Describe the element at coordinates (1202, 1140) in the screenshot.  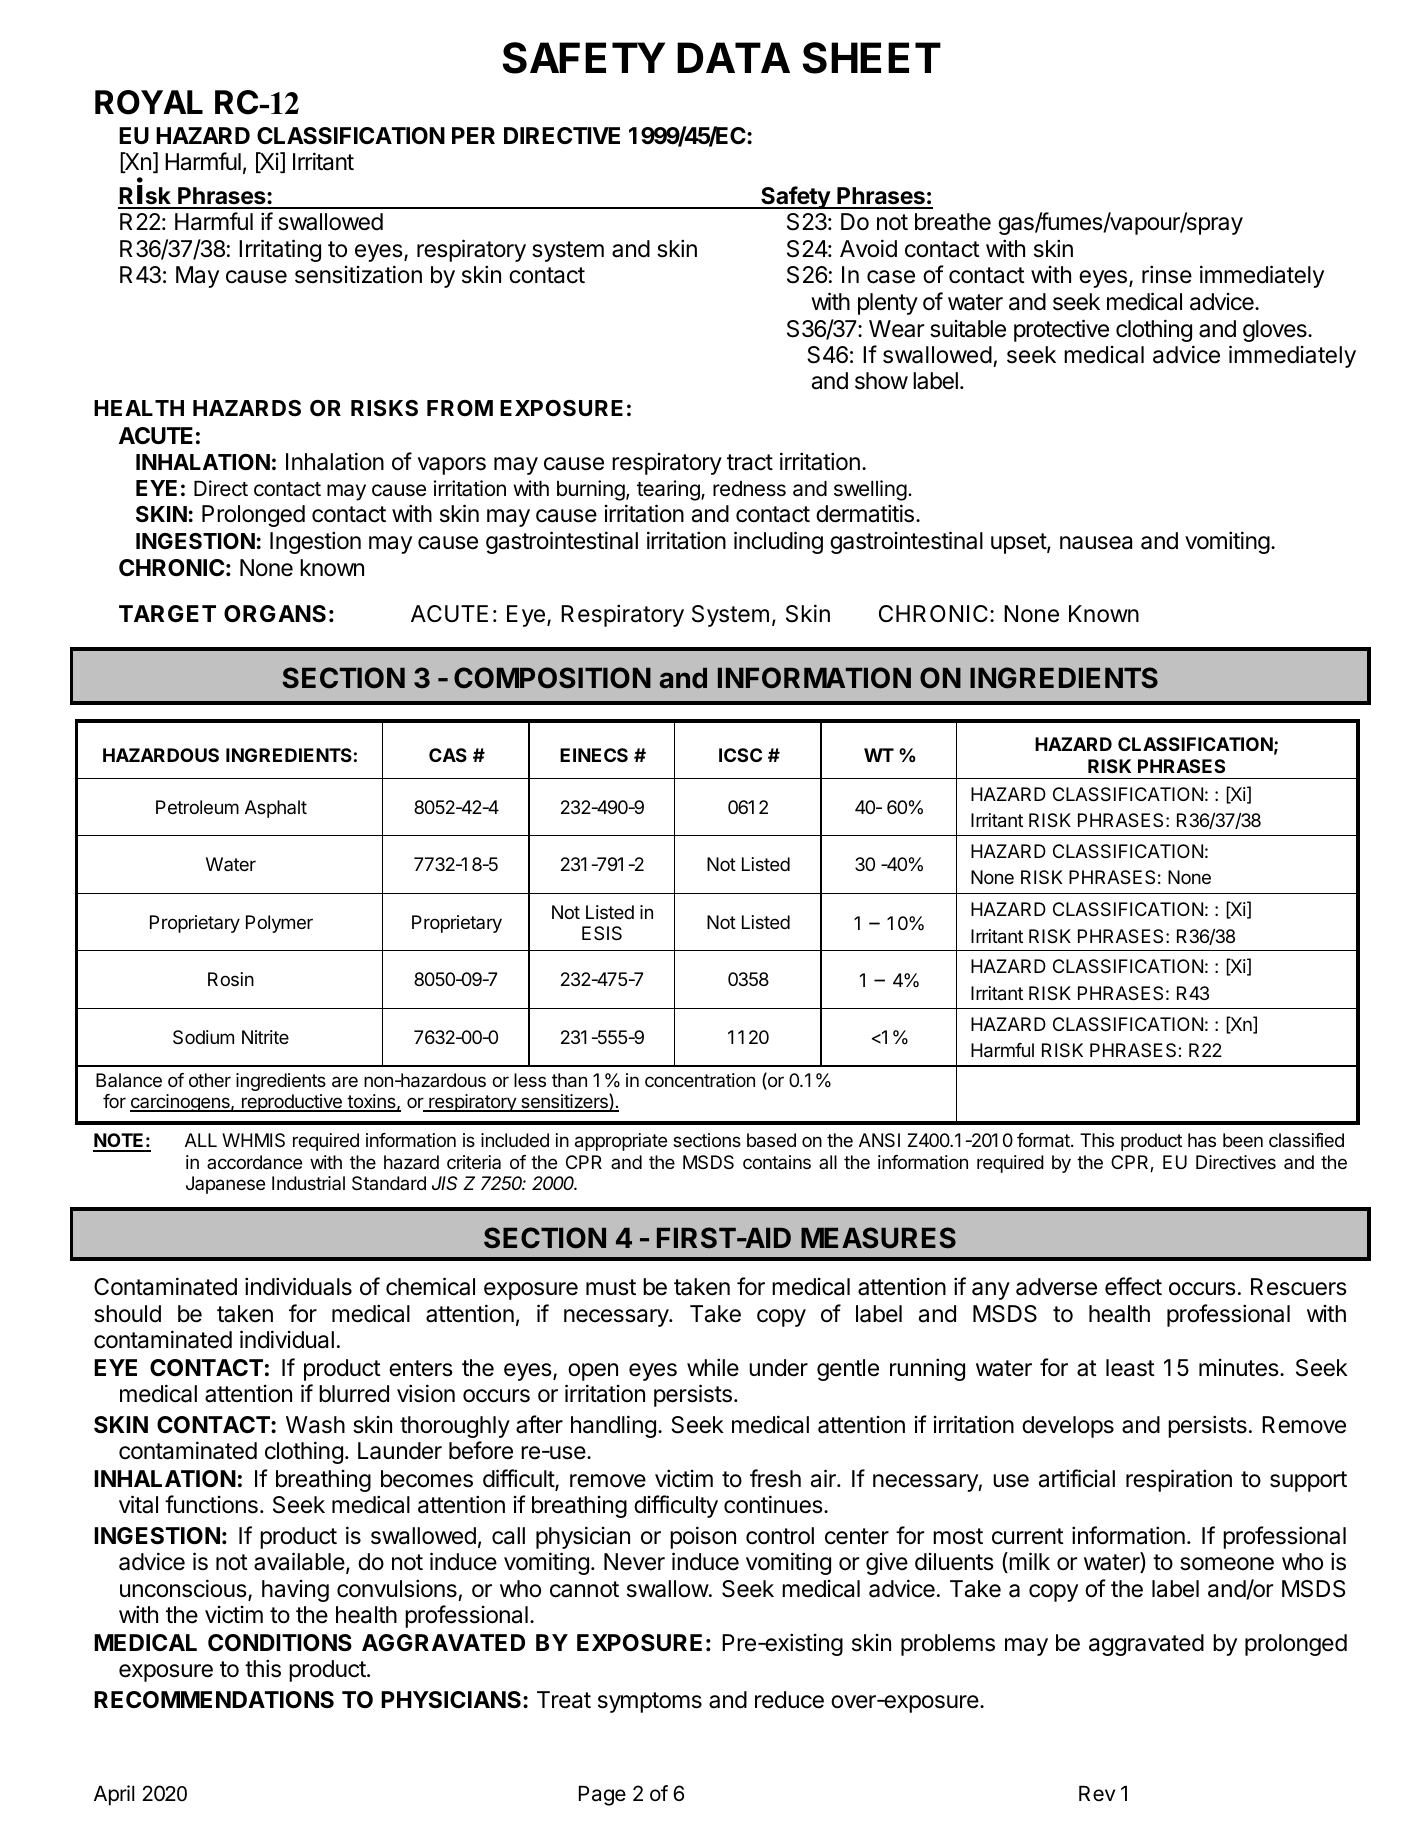
I see `has` at that location.
